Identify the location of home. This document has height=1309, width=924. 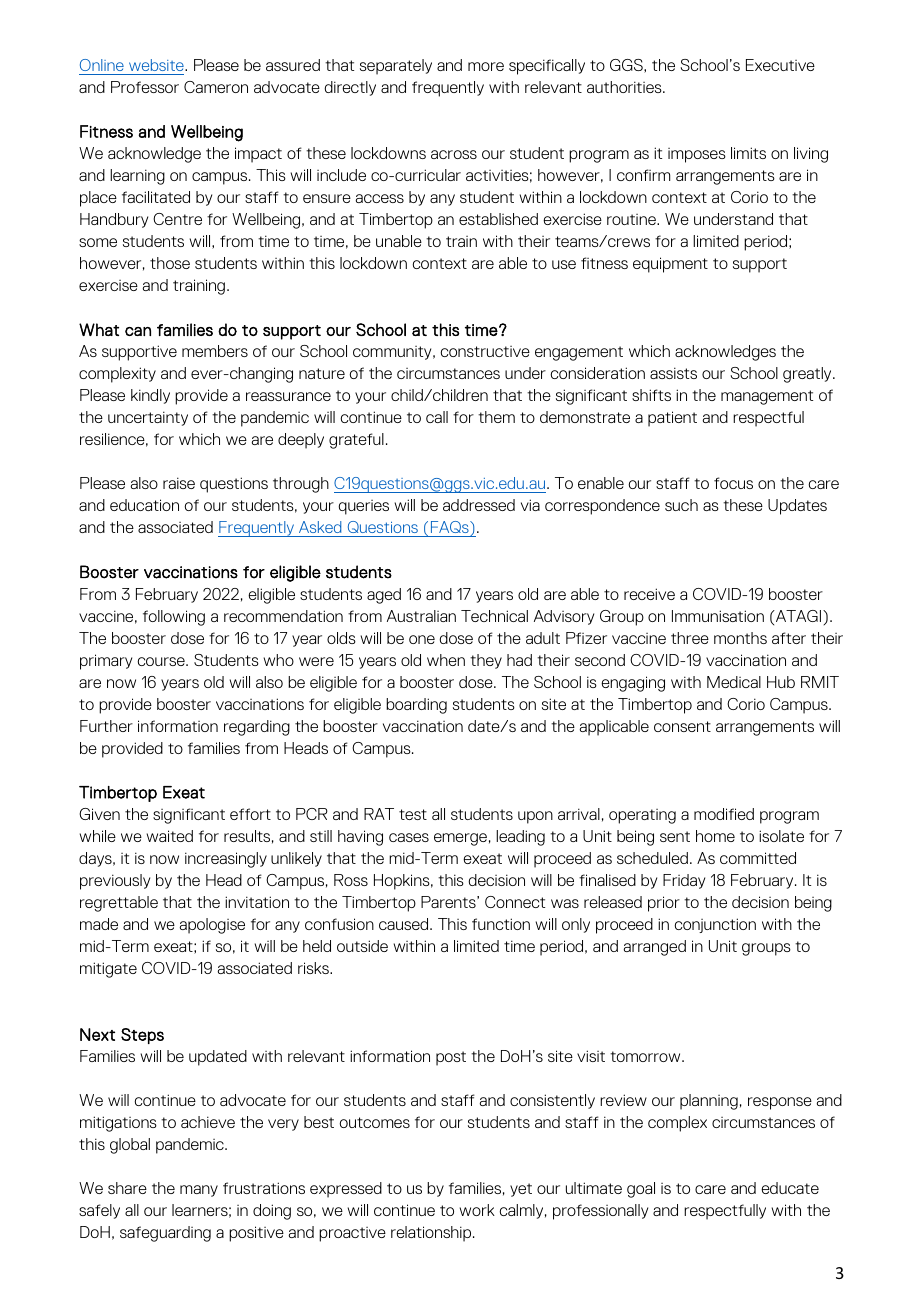
(715, 836).
